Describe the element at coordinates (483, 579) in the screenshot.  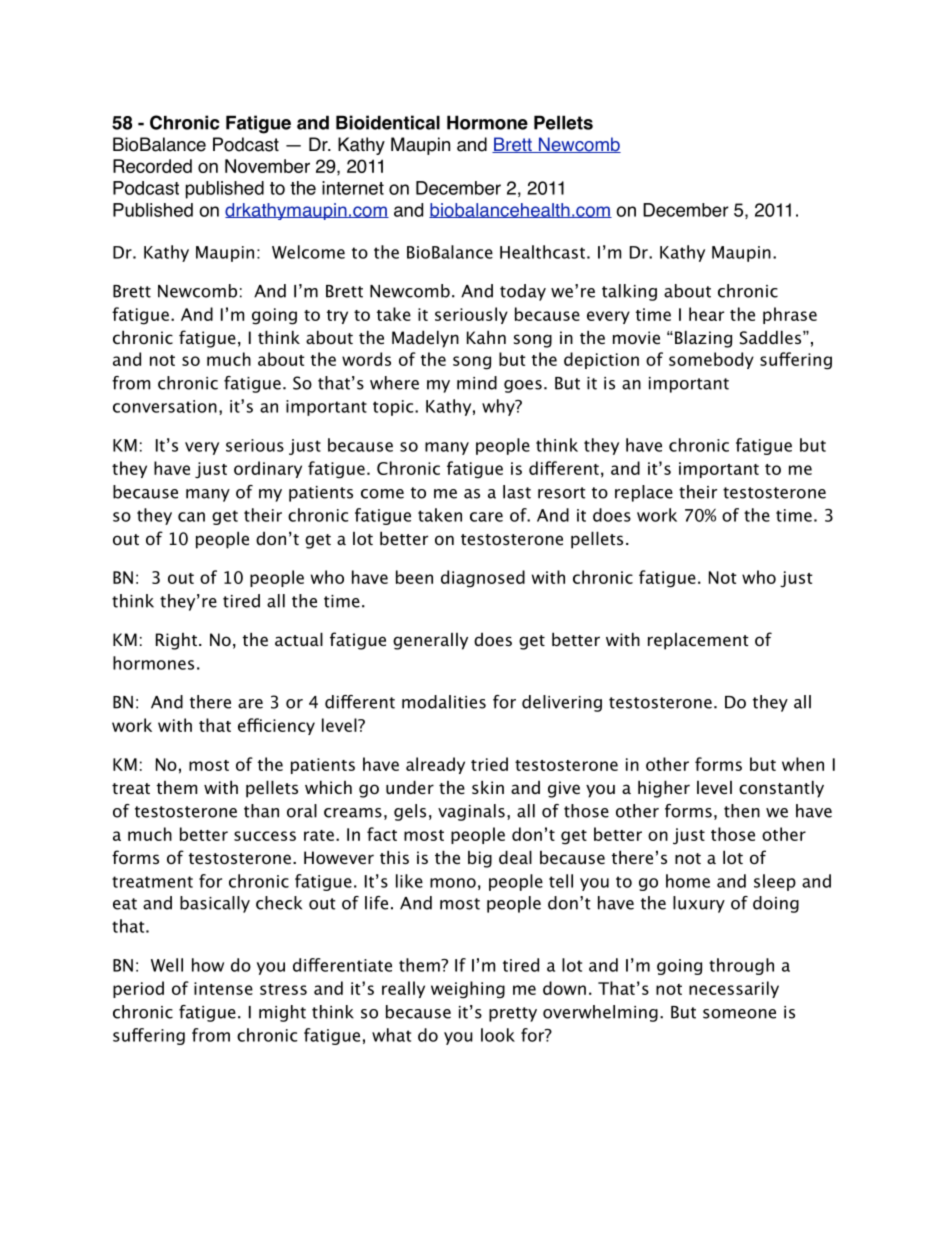
I see `diagnosed` at that location.
